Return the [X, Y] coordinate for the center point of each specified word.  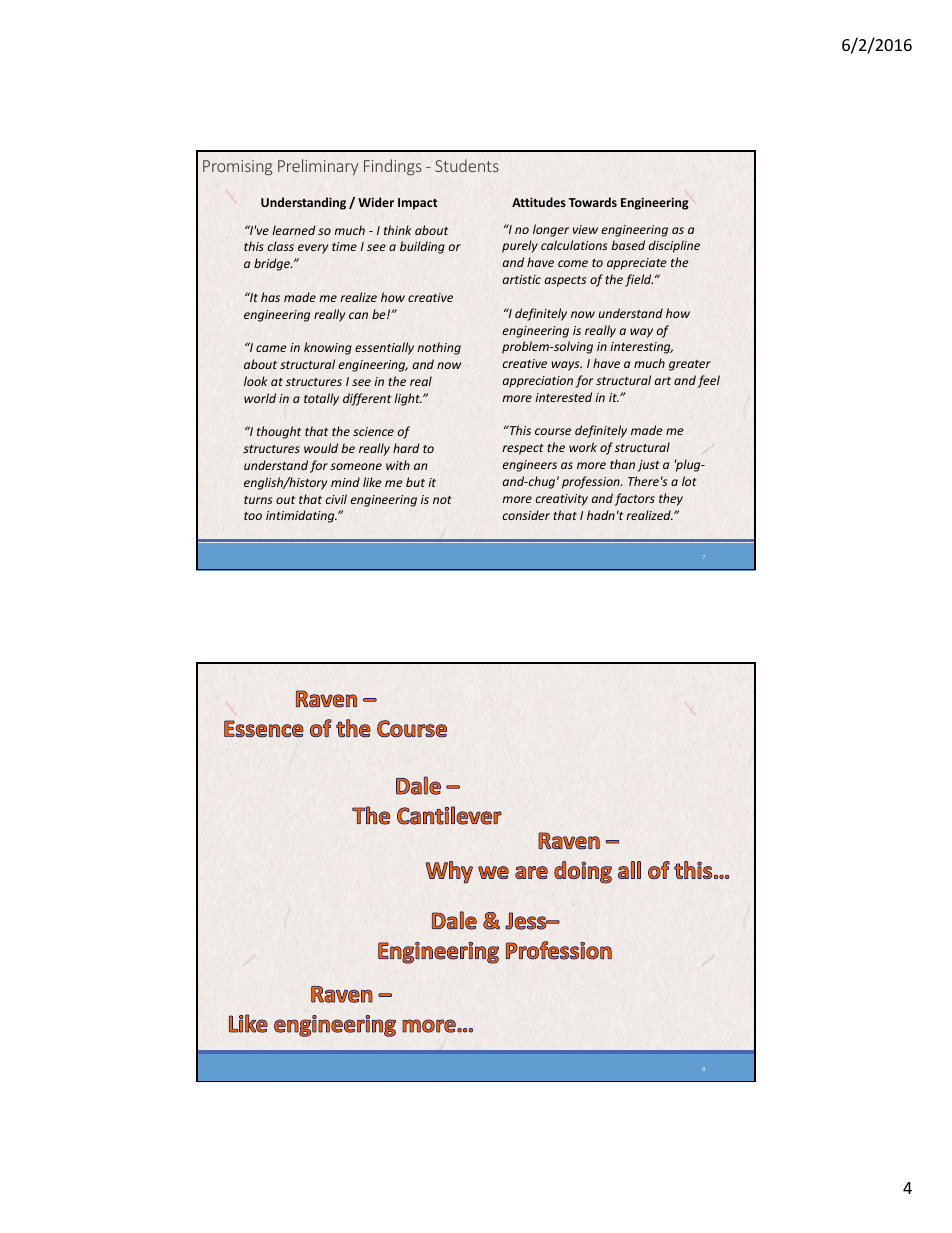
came [271, 348]
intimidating [301, 516]
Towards [593, 202]
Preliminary [318, 167]
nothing [439, 348]
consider [526, 515]
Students [467, 165]
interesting [641, 348]
